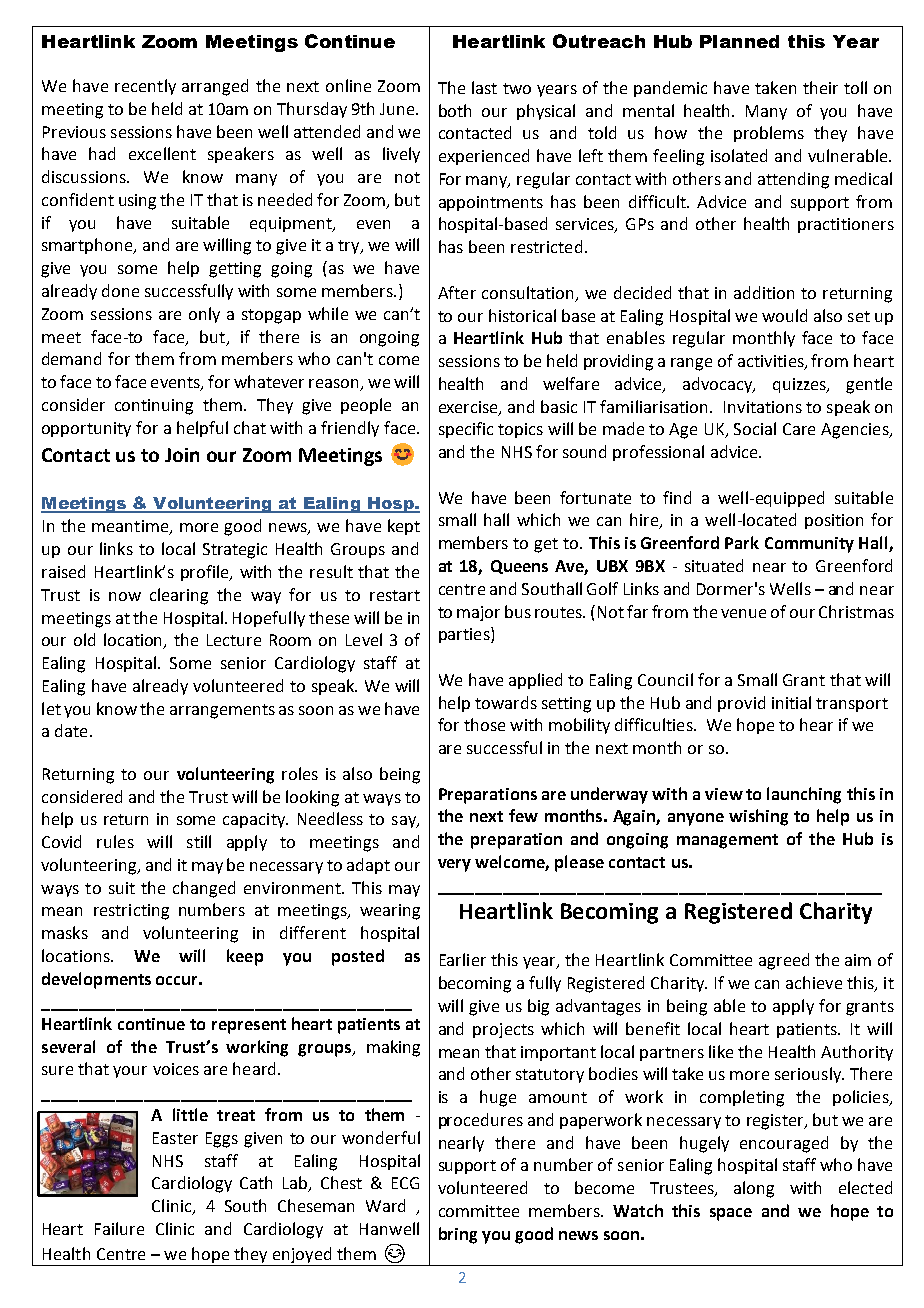  What do you see at coordinates (484, 87) in the page?
I see `last` at bounding box center [484, 87].
